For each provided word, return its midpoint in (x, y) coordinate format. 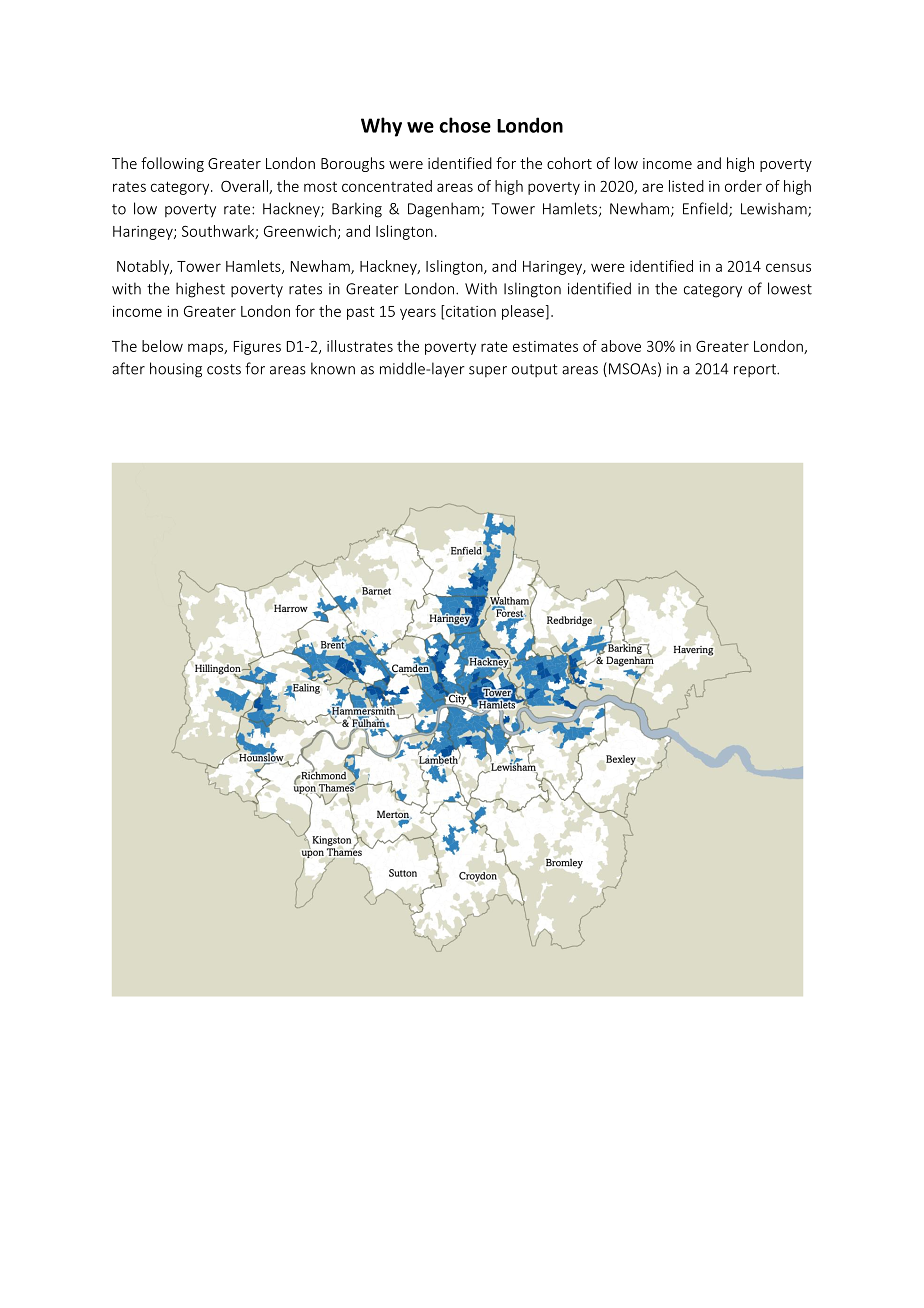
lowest (790, 288)
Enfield (706, 209)
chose (465, 125)
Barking (357, 210)
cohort (569, 163)
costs (224, 369)
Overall (245, 187)
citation (470, 311)
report (756, 370)
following (172, 164)
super (488, 371)
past (360, 313)
